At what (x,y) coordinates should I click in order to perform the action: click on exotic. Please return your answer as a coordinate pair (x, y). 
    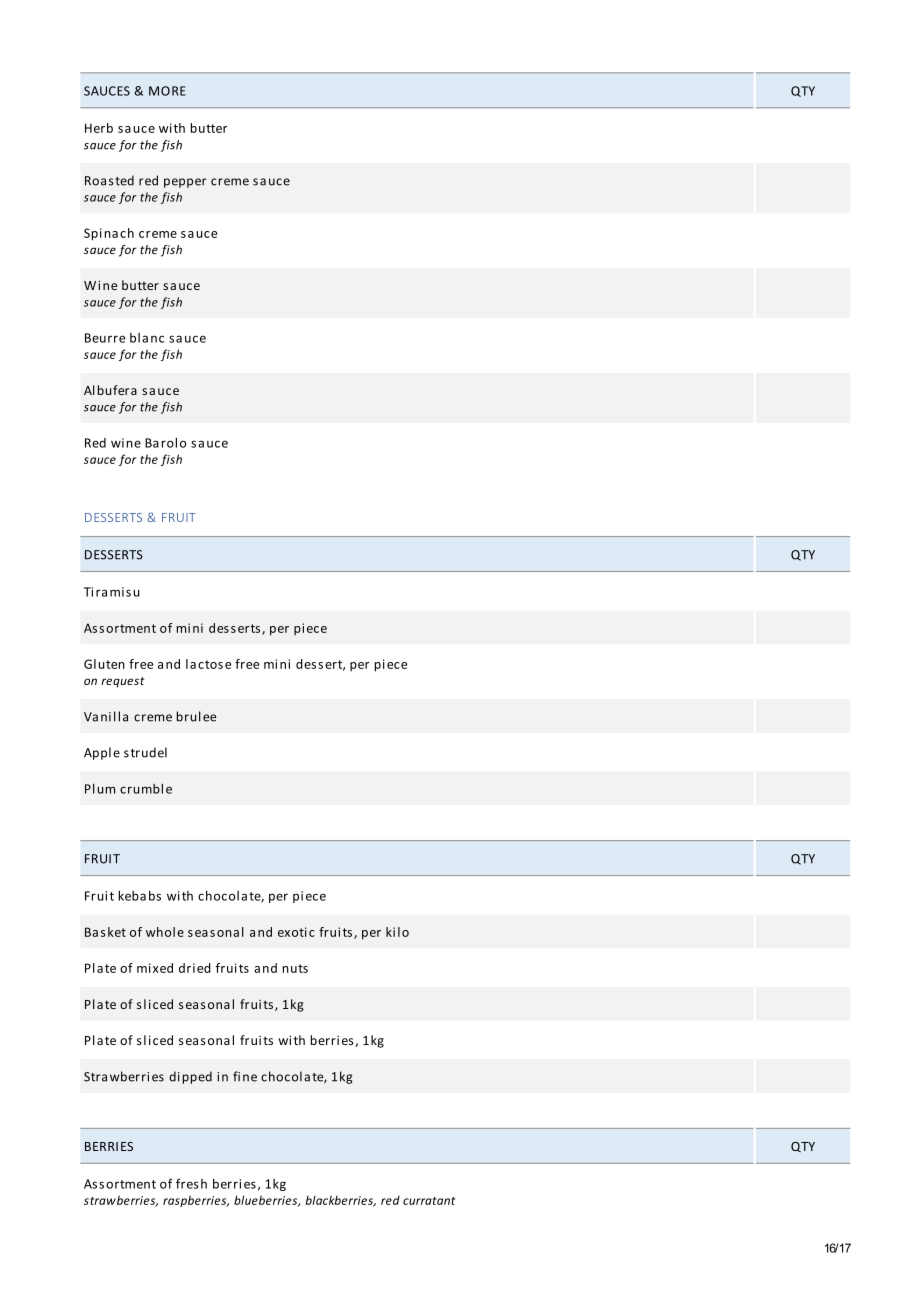
    Looking at the image, I should click on (296, 932).
